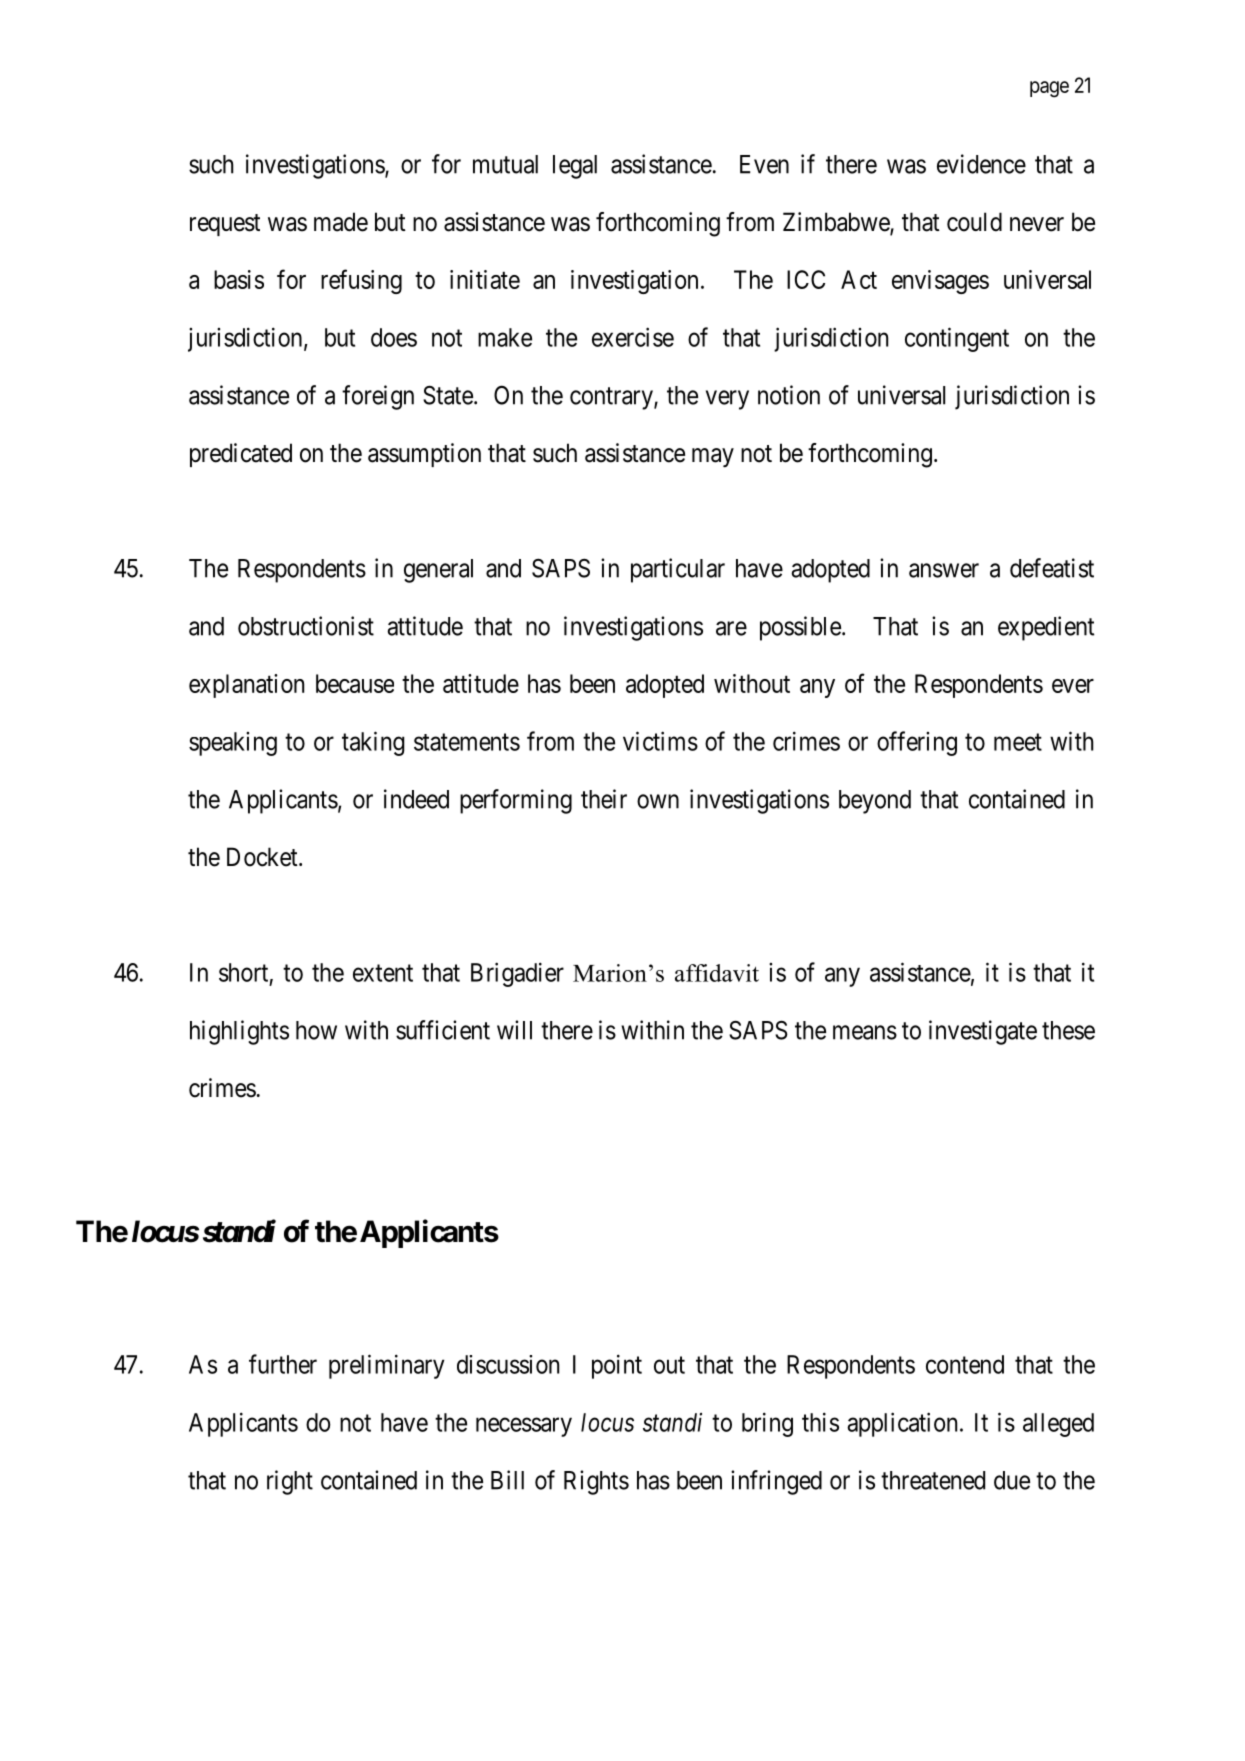 The width and height of the screenshot is (1245, 1761). I want to click on investigate, so click(983, 1032).
